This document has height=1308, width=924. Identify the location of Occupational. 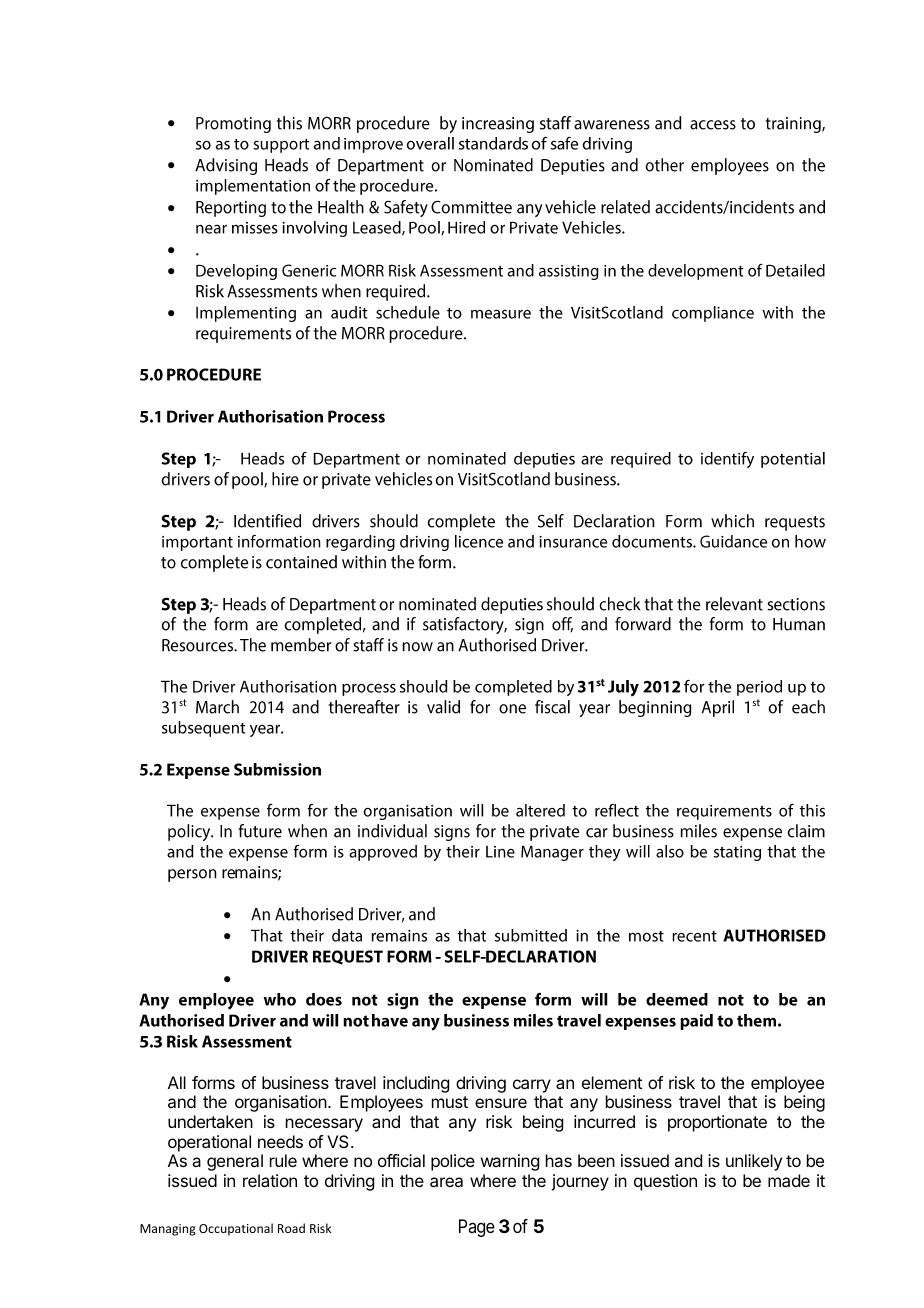
(236, 1229).
